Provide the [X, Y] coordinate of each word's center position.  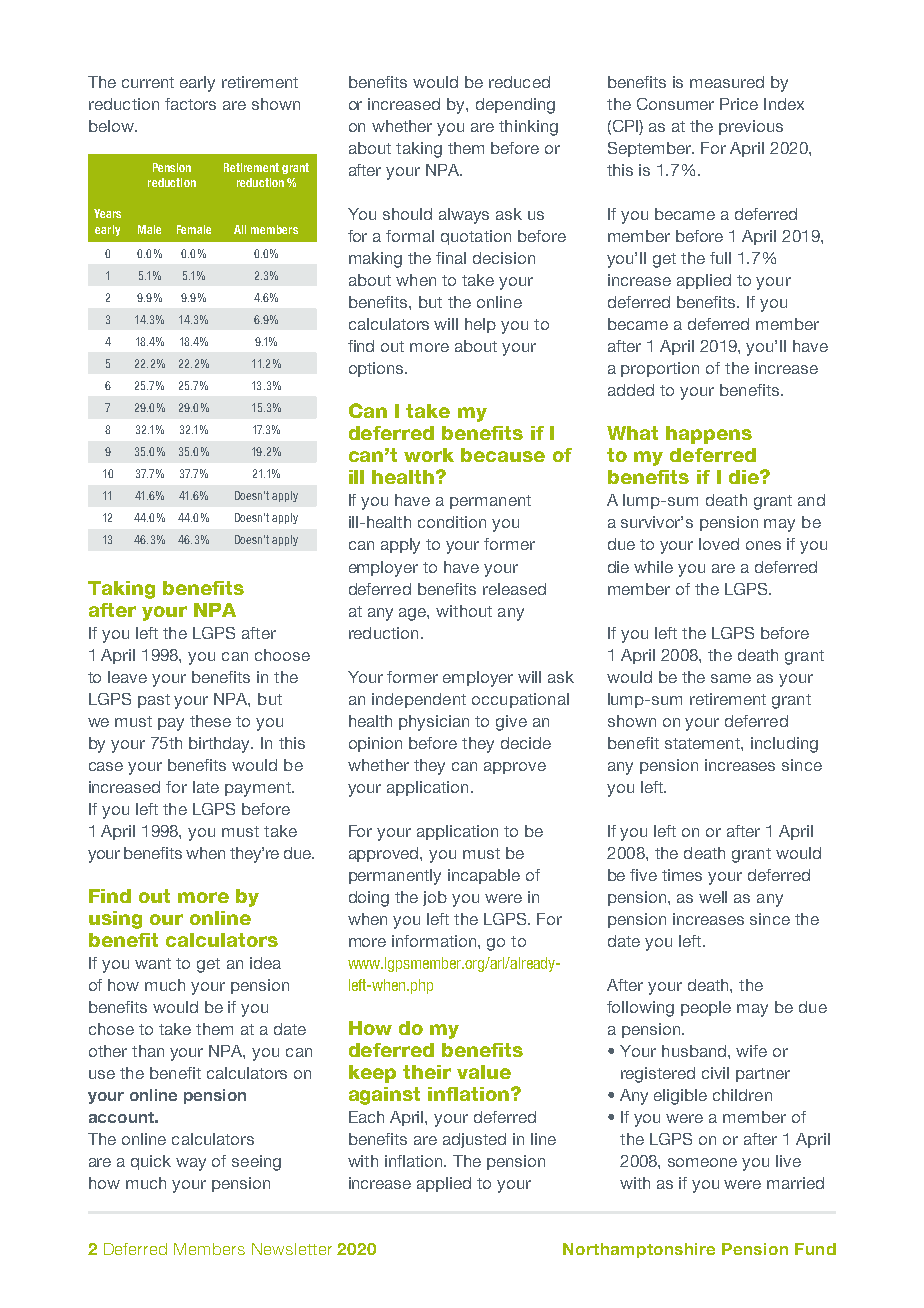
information [435, 941]
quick [151, 1162]
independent [419, 700]
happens [709, 435]
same [731, 678]
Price [739, 104]
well [713, 897]
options [377, 369]
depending [515, 106]
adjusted [474, 1140]
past [154, 701]
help [480, 325]
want [153, 963]
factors [190, 104]
